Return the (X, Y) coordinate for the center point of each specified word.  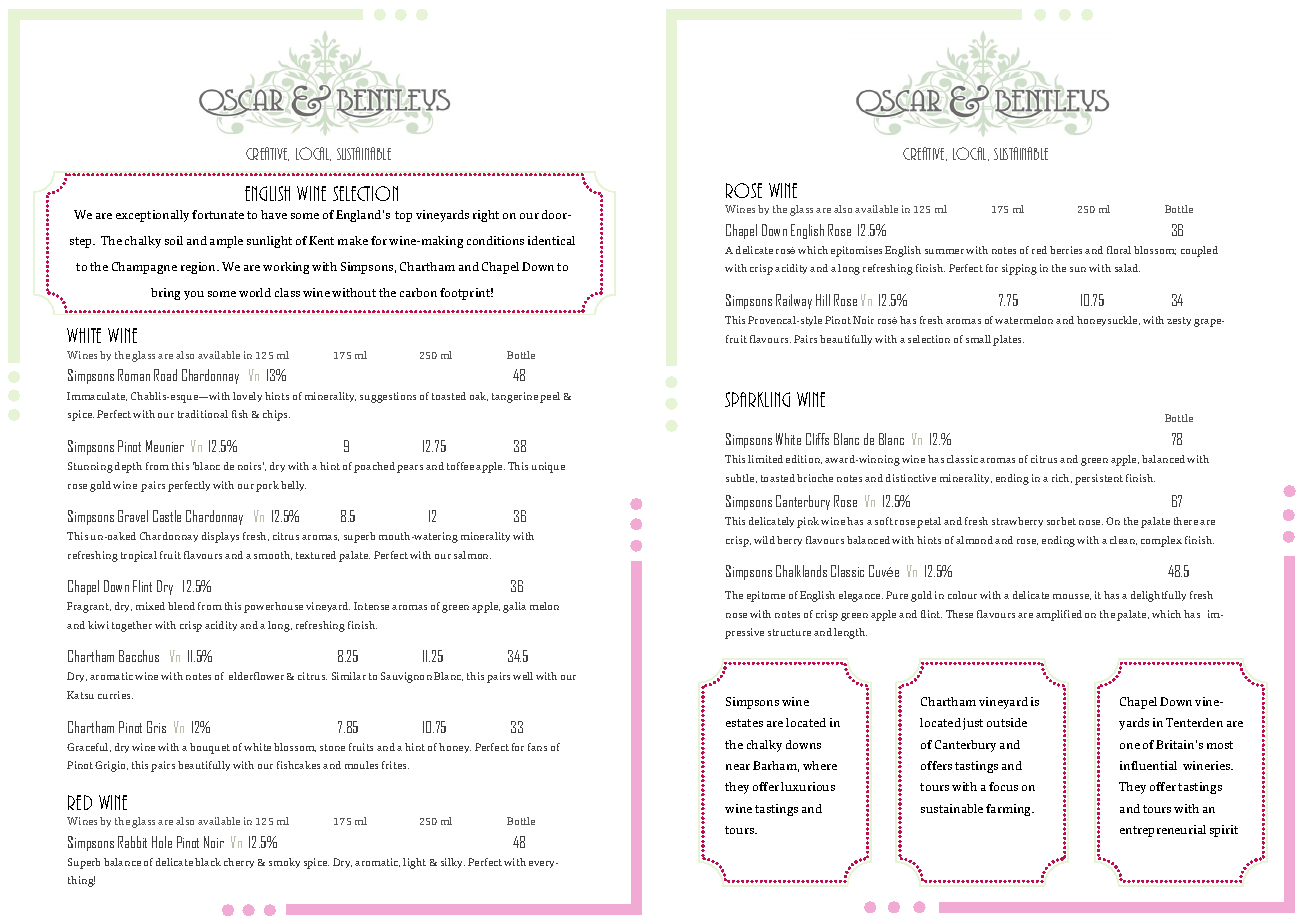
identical (551, 240)
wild (764, 540)
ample (226, 242)
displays (220, 537)
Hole (162, 842)
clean (1123, 540)
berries (1066, 250)
